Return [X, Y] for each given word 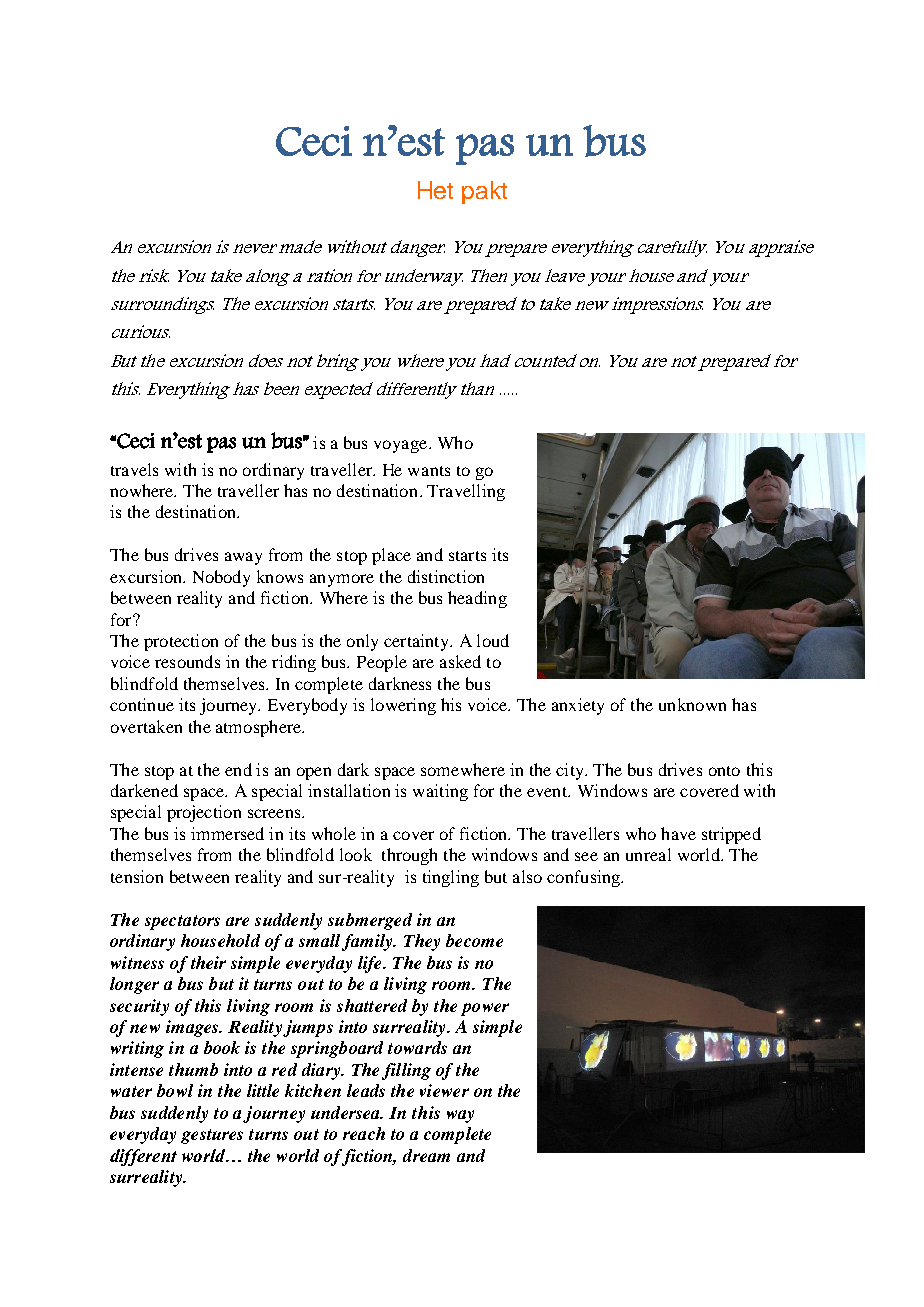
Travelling [466, 492]
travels [134, 469]
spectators [182, 922]
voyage [400, 446]
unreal [648, 854]
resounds [187, 661]
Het [435, 190]
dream [426, 1155]
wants [429, 471]
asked [460, 661]
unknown [692, 704]
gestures [212, 1136]
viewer [444, 1090]
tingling [451, 878]
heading [477, 599]
